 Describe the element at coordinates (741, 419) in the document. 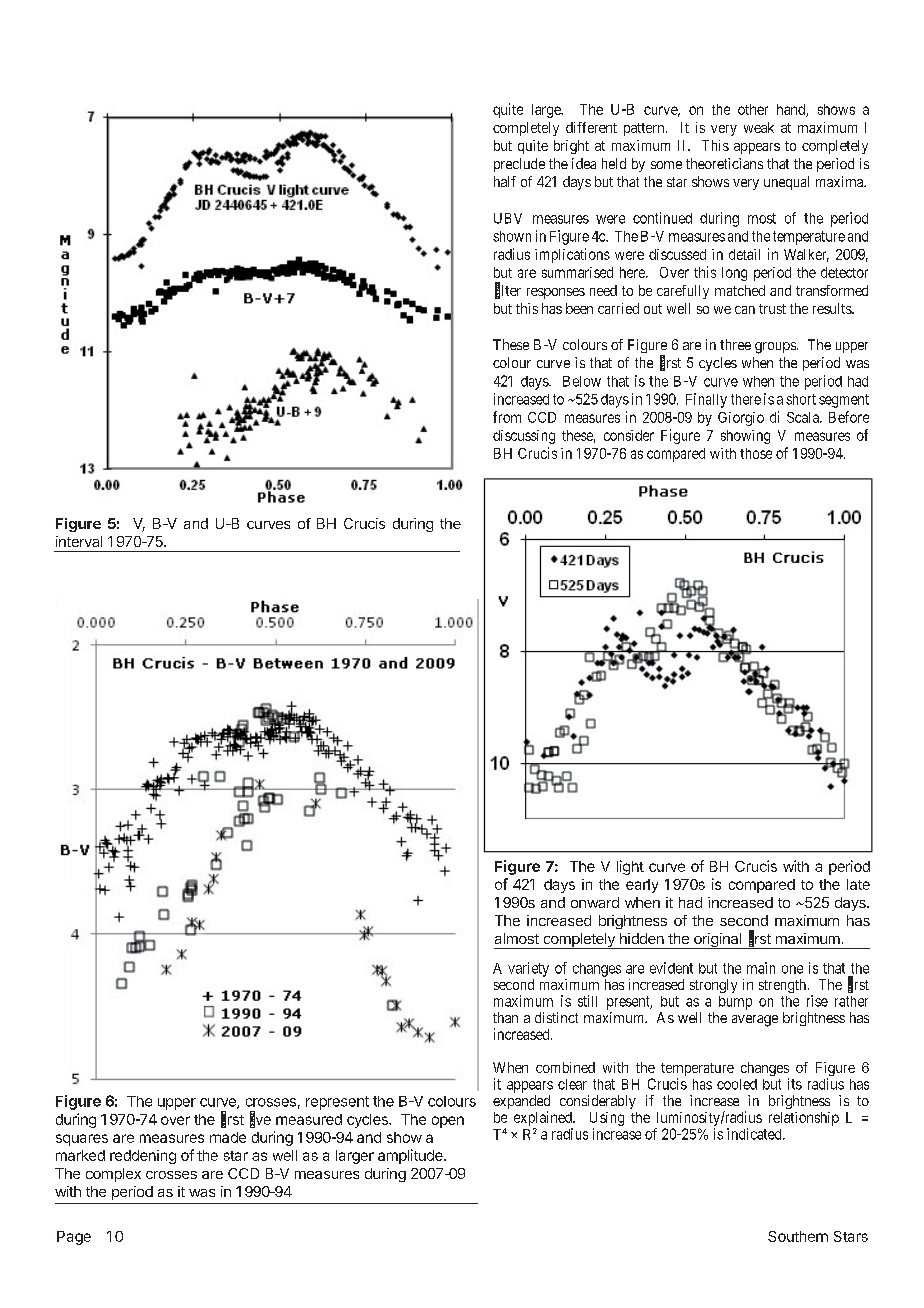

I see `Giorgio` at that location.
